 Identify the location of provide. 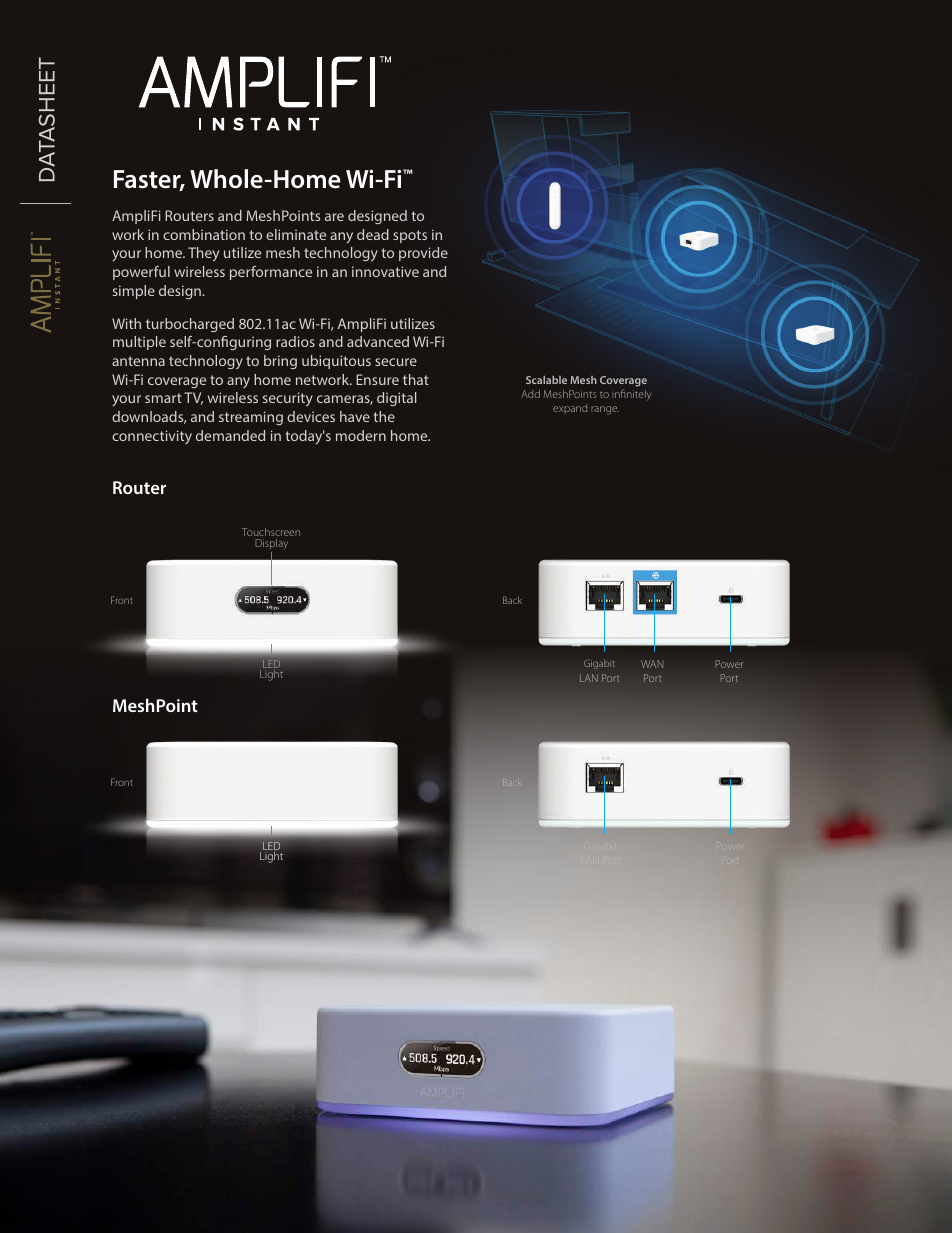
(423, 254).
